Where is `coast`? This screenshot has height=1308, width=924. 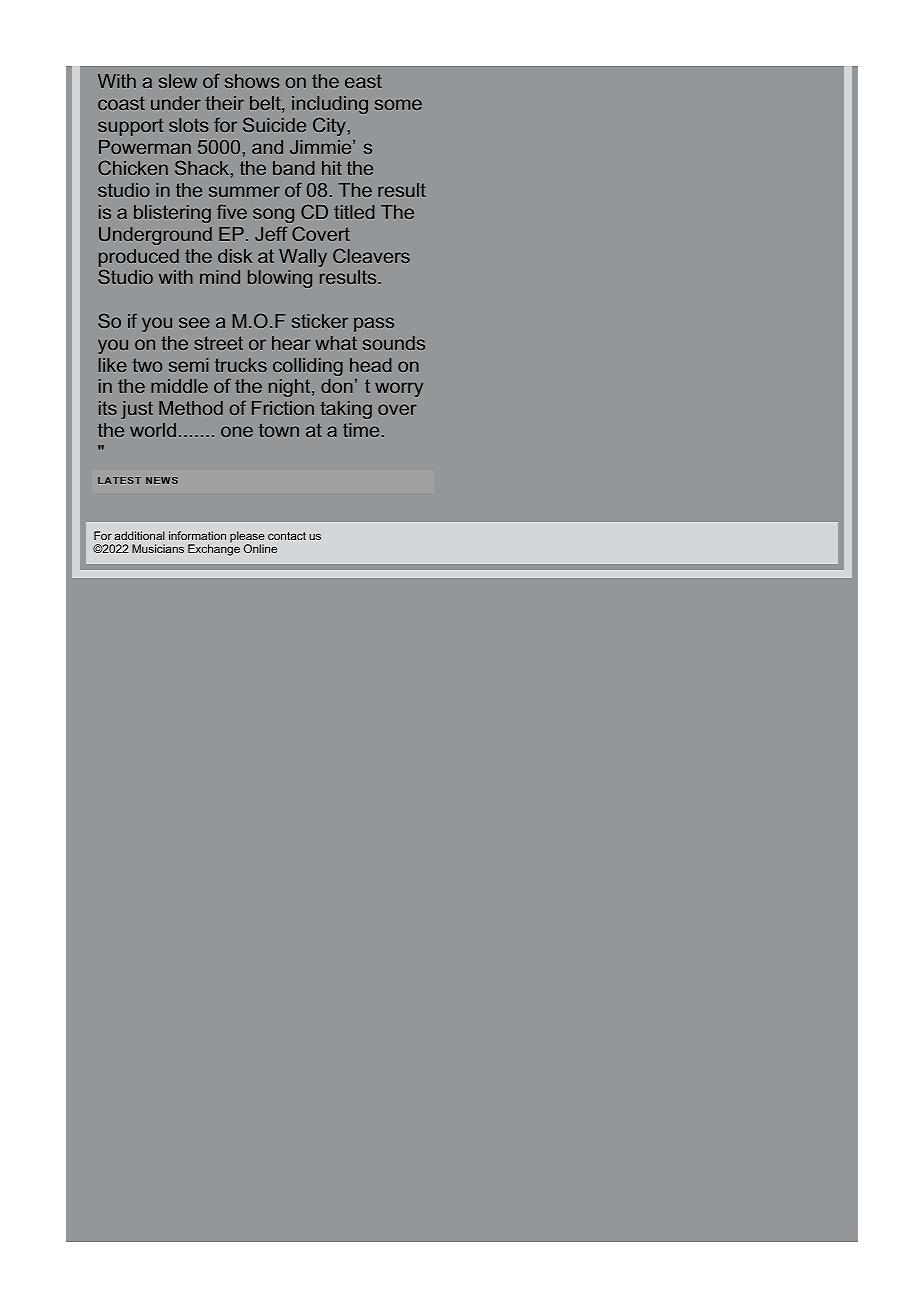 coast is located at coordinates (121, 103).
